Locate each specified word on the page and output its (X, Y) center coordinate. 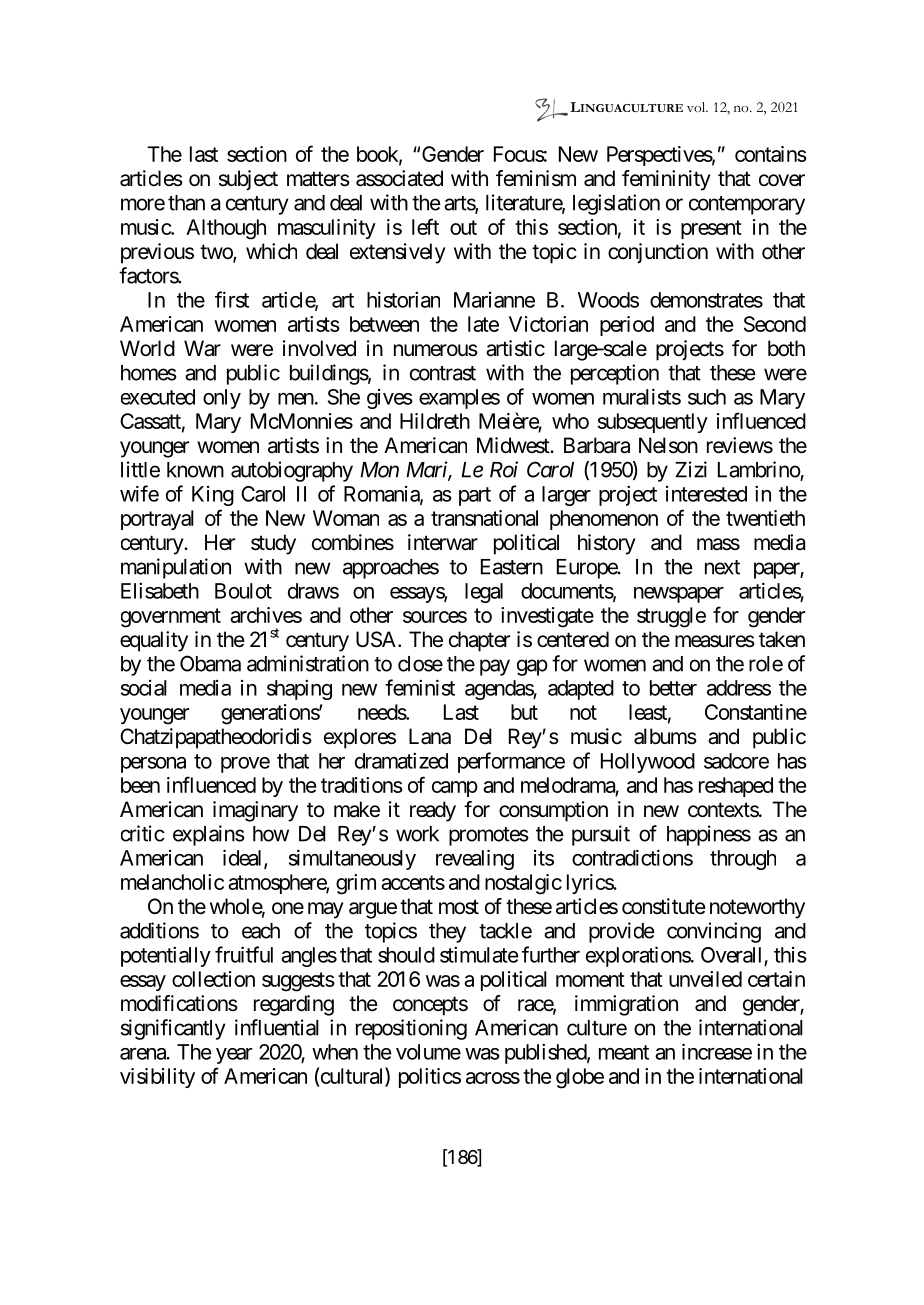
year (234, 1056)
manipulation (176, 568)
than (186, 203)
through (743, 860)
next (722, 567)
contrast (443, 373)
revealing (475, 859)
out (463, 227)
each (261, 931)
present (711, 229)
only (222, 399)
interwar (443, 542)
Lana (430, 736)
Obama (210, 663)
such (707, 397)
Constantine (756, 712)
